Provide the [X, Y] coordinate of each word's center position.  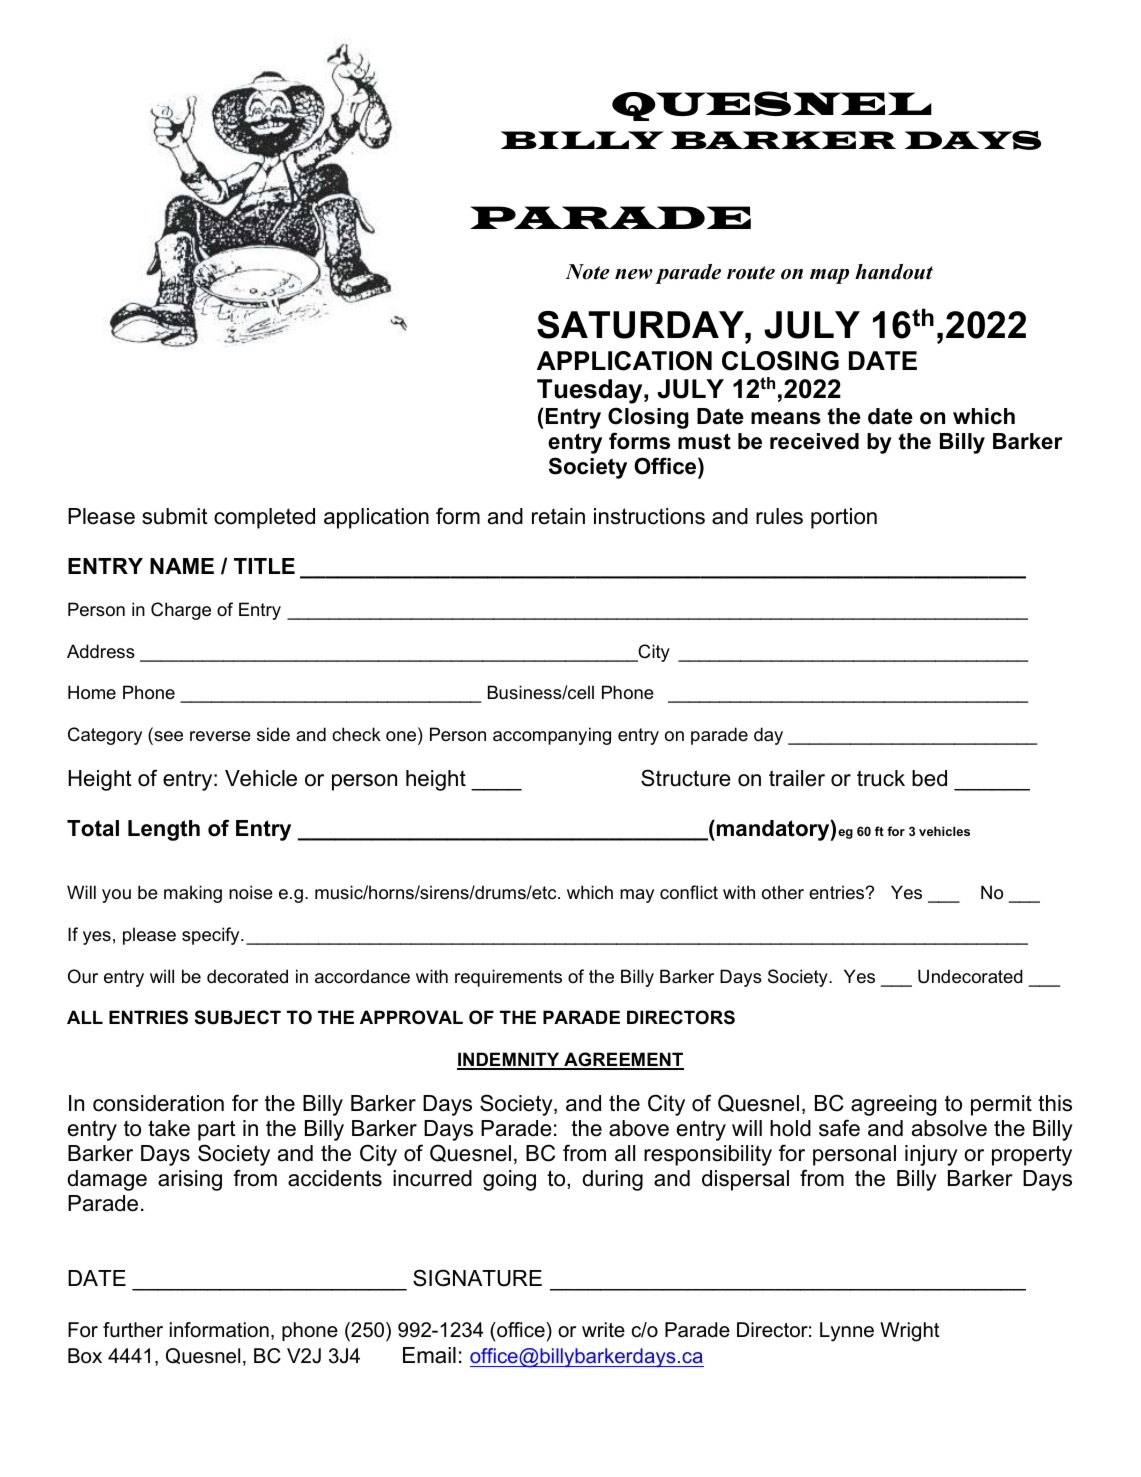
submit [175, 516]
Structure [686, 778]
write [603, 1330]
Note [587, 272]
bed [929, 778]
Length [164, 830]
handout [894, 272]
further [133, 1330]
